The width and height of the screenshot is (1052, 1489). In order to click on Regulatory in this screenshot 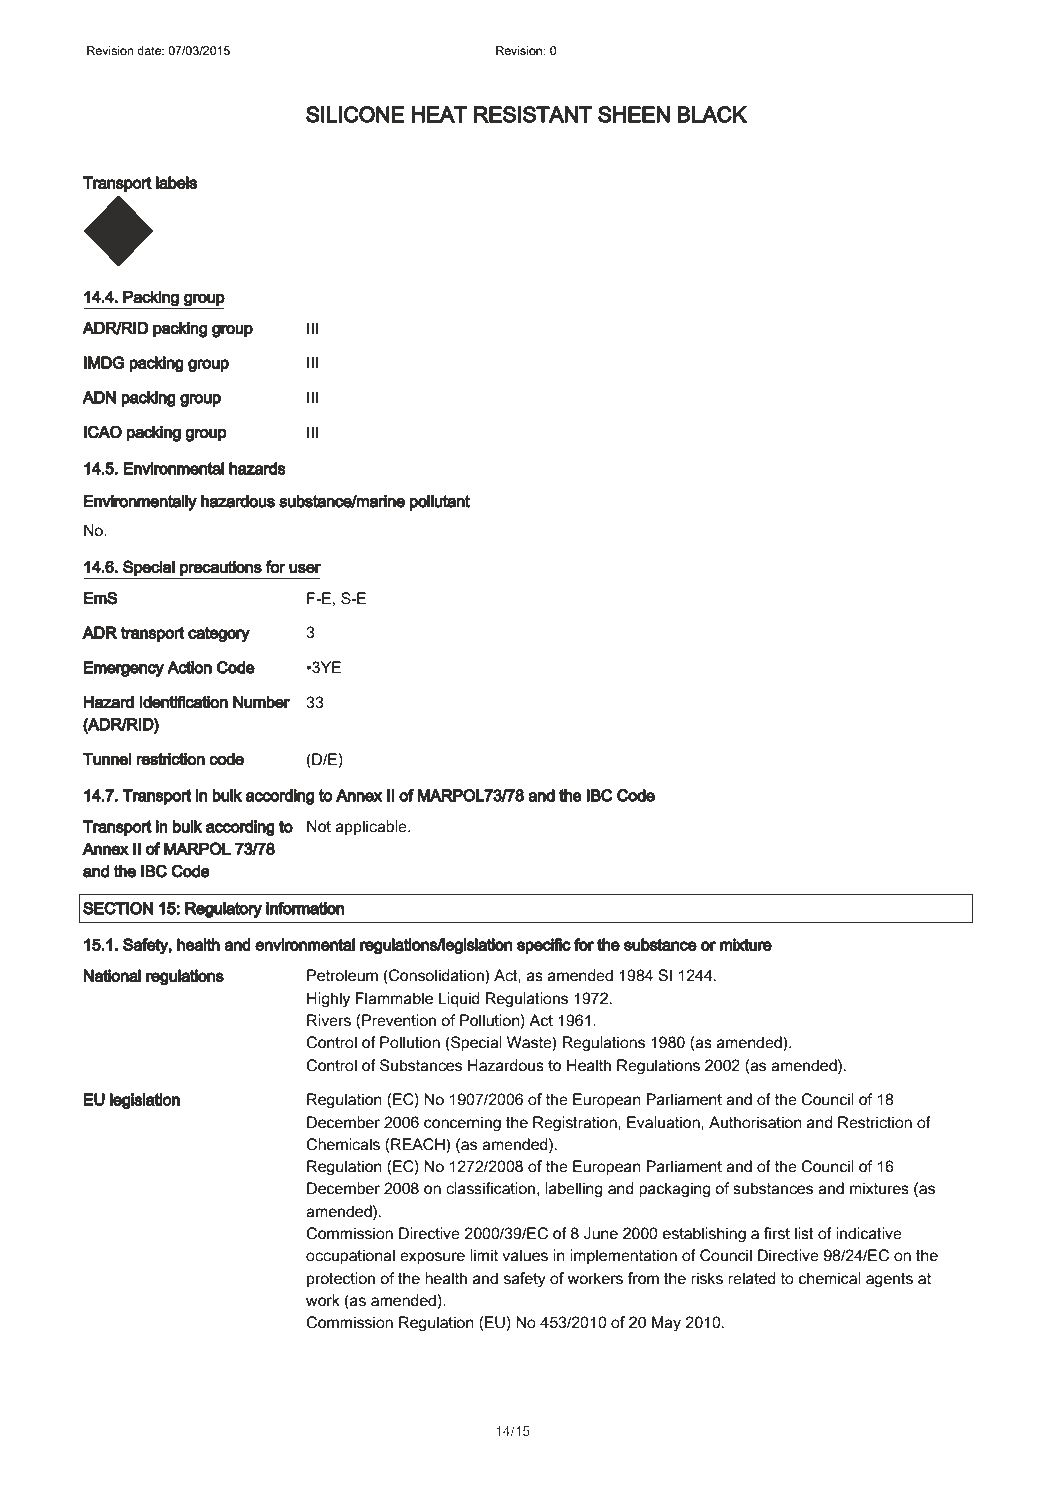, I will do `click(223, 910)`.
